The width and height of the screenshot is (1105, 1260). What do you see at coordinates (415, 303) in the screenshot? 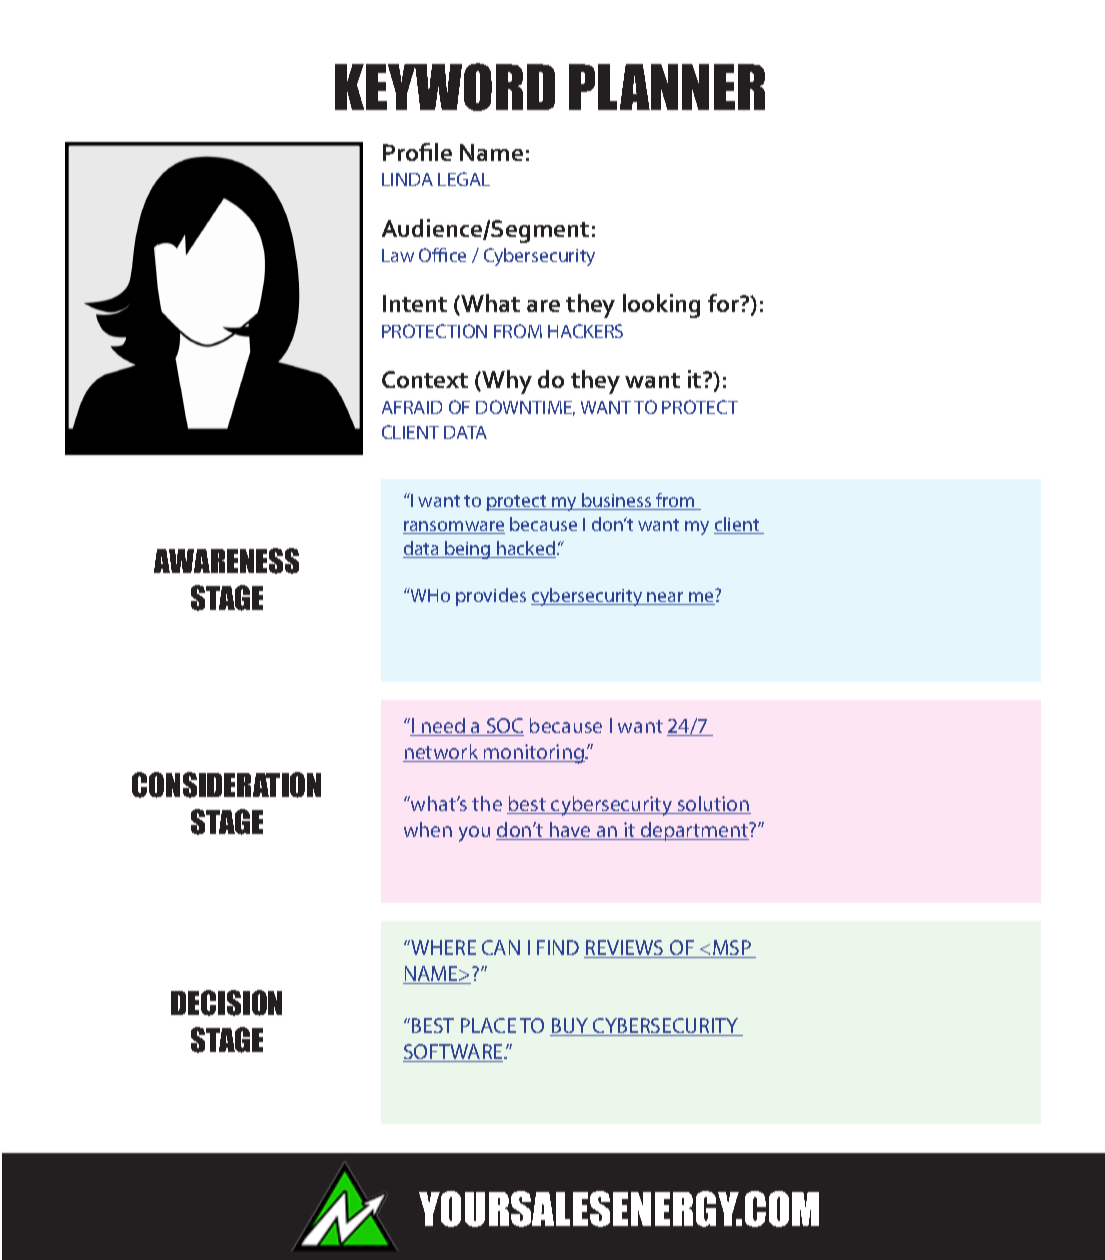
I see `Intent` at bounding box center [415, 303].
